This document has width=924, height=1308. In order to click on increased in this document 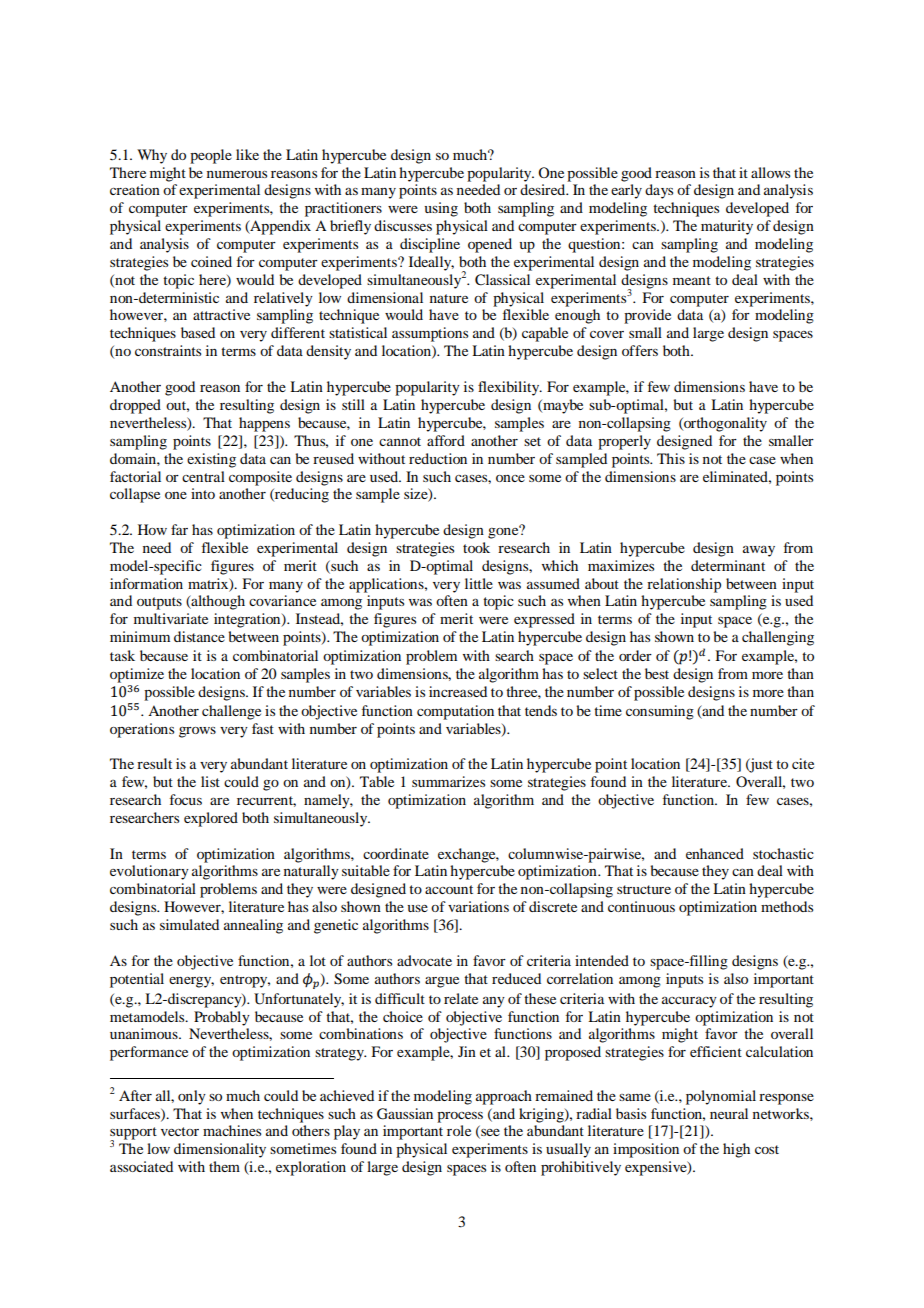, I will do `click(458, 691)`.
